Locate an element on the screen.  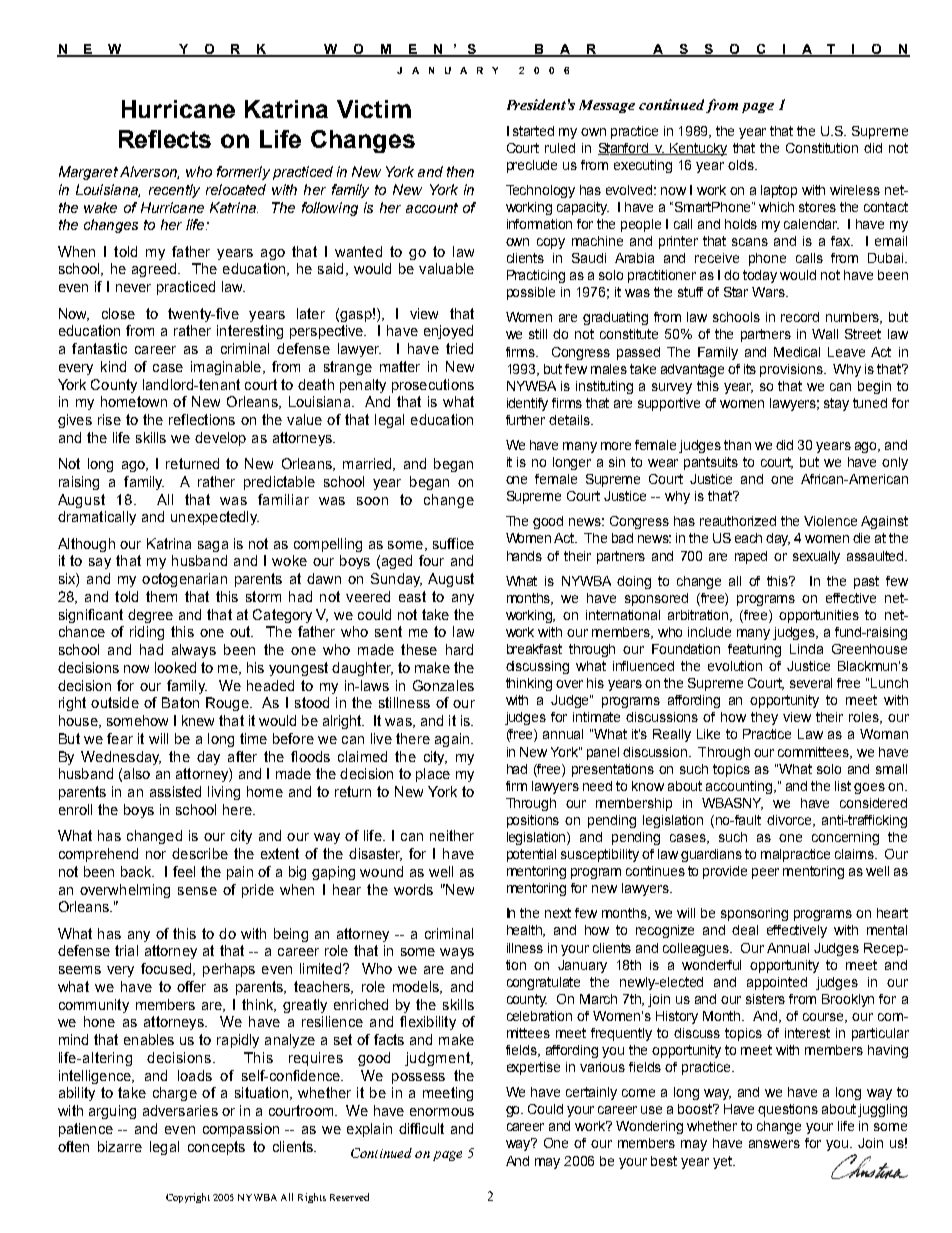
imaginable is located at coordinates (226, 368).
